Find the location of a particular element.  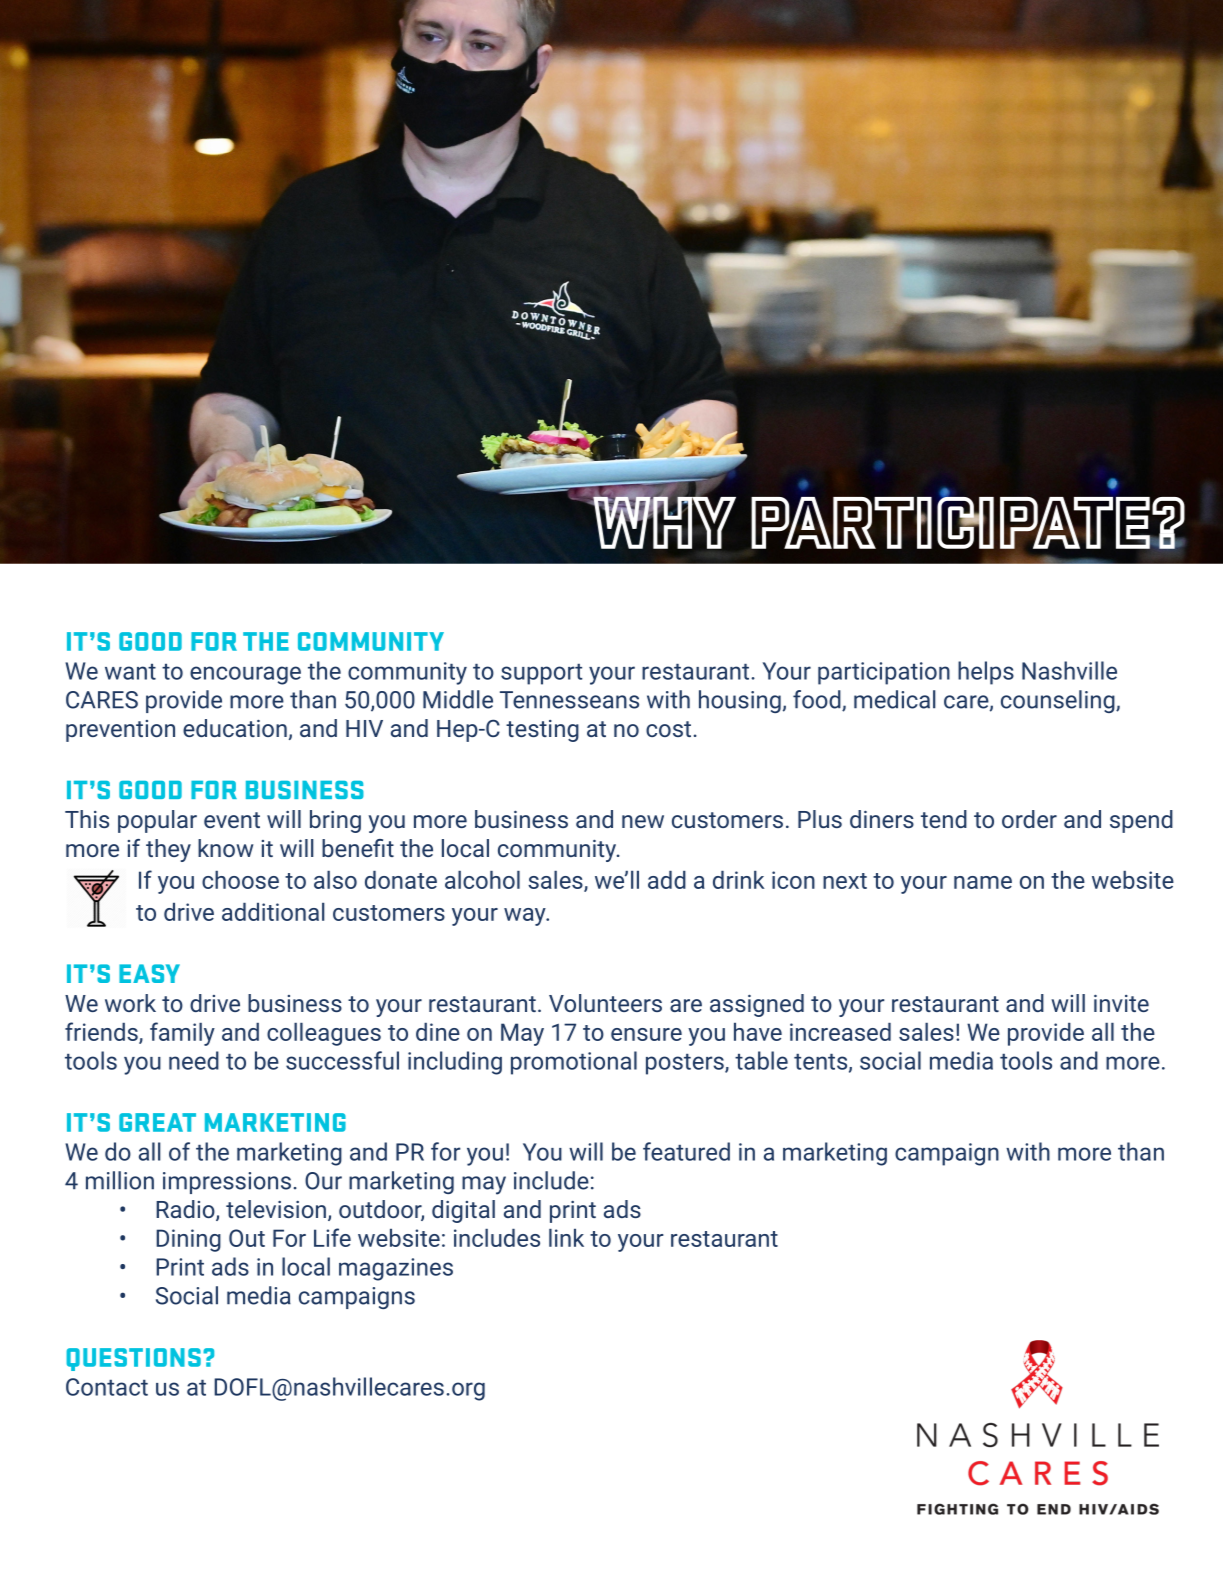

family is located at coordinates (182, 1034).
